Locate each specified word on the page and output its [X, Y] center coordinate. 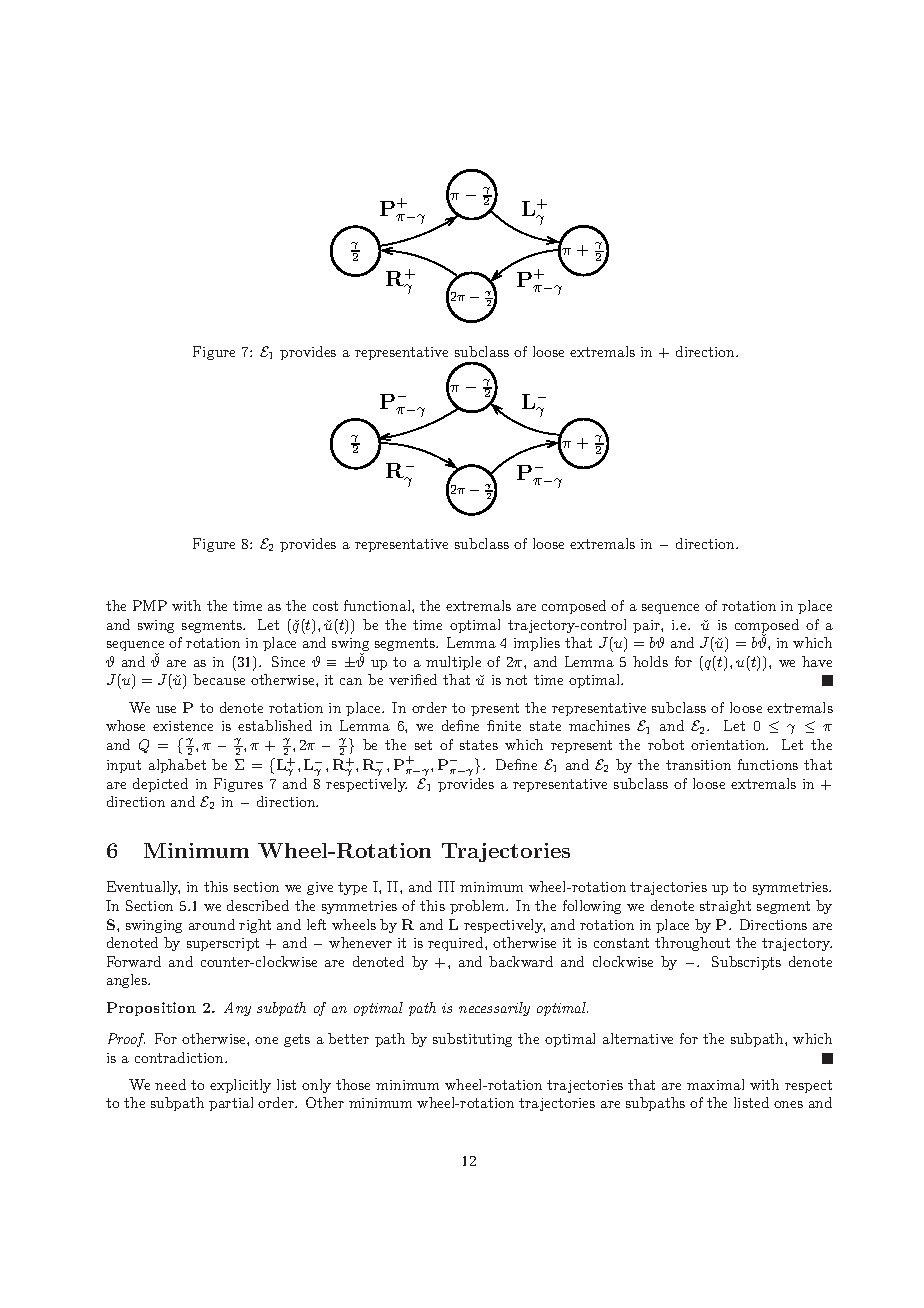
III [446, 886]
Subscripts [746, 963]
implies [537, 644]
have [817, 661]
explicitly [240, 1086]
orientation [729, 745]
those [353, 1084]
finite [504, 725]
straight [725, 907]
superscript [223, 944]
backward [521, 961]
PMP [150, 605]
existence [183, 726]
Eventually [143, 888]
